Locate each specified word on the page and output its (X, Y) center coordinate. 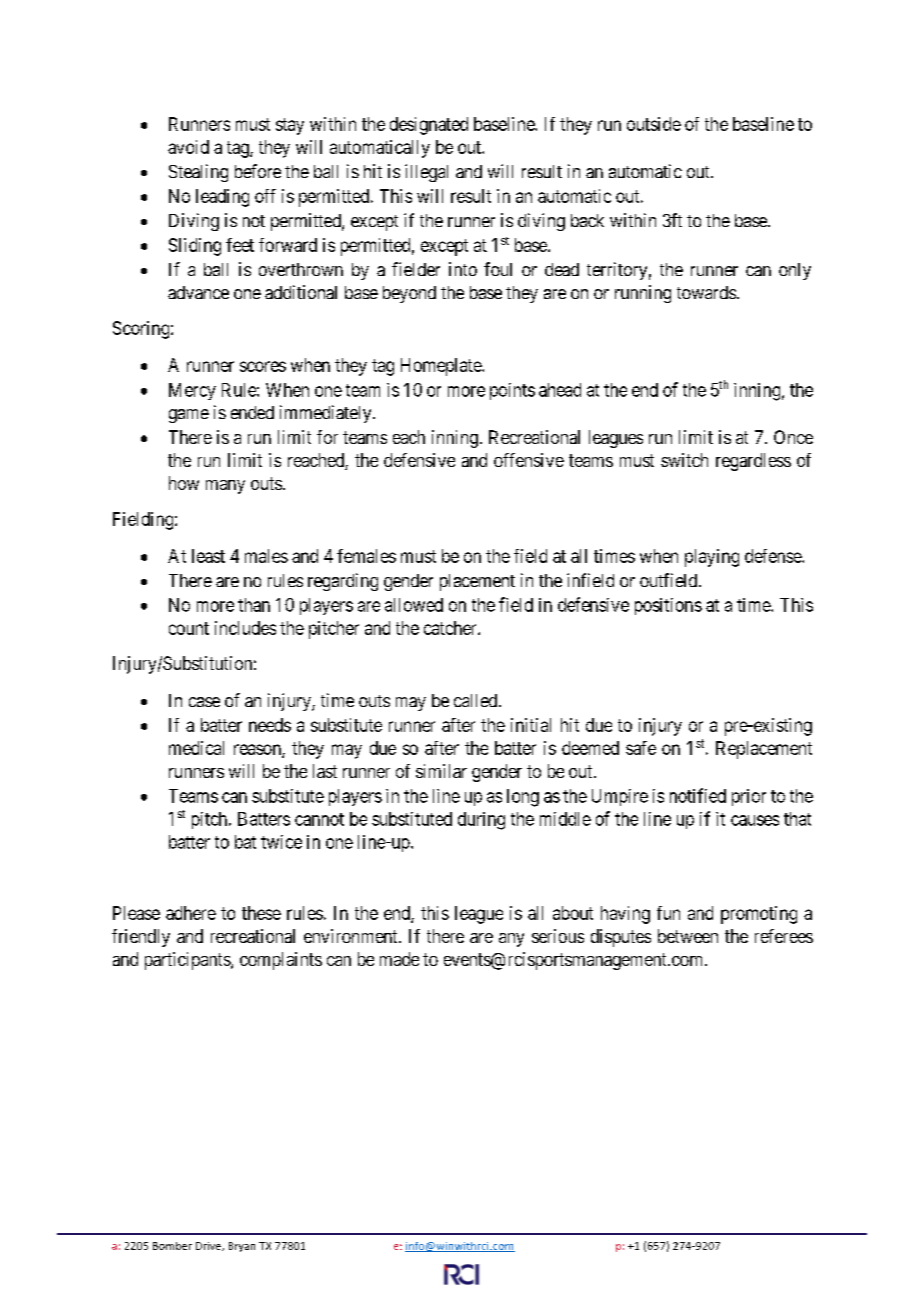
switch (684, 460)
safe (641, 748)
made (399, 959)
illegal (426, 173)
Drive (209, 1246)
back (587, 220)
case (204, 702)
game (189, 416)
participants (188, 961)
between (688, 936)
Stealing (198, 173)
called (477, 700)
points (512, 391)
